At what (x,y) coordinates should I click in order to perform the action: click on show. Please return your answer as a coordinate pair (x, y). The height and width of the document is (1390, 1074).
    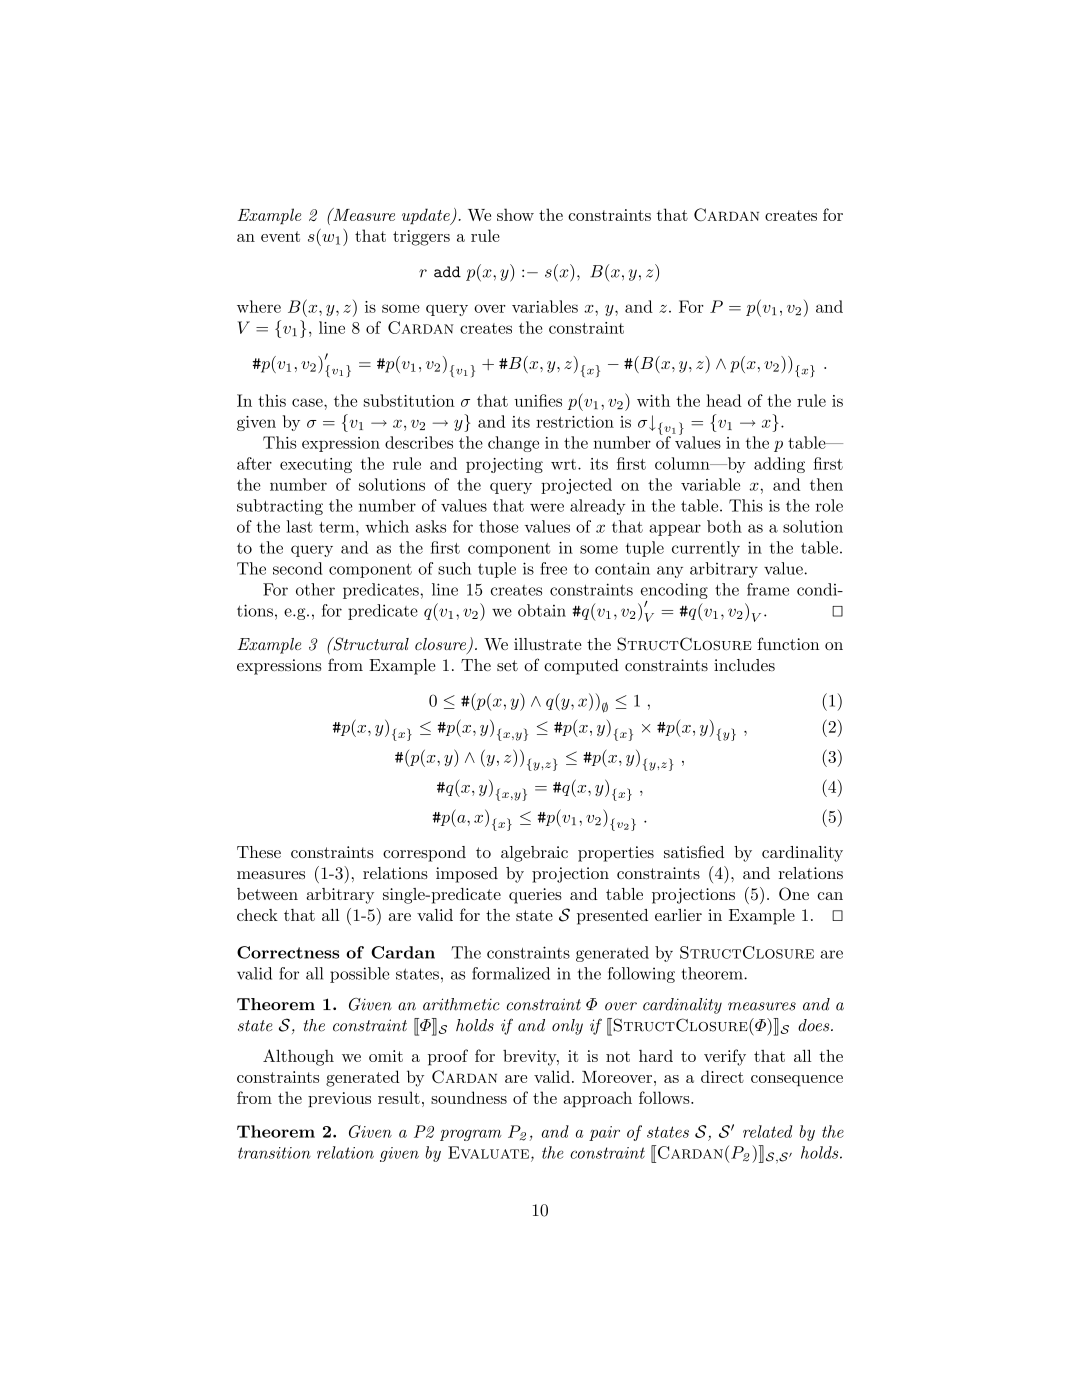
    Looking at the image, I should click on (515, 214).
